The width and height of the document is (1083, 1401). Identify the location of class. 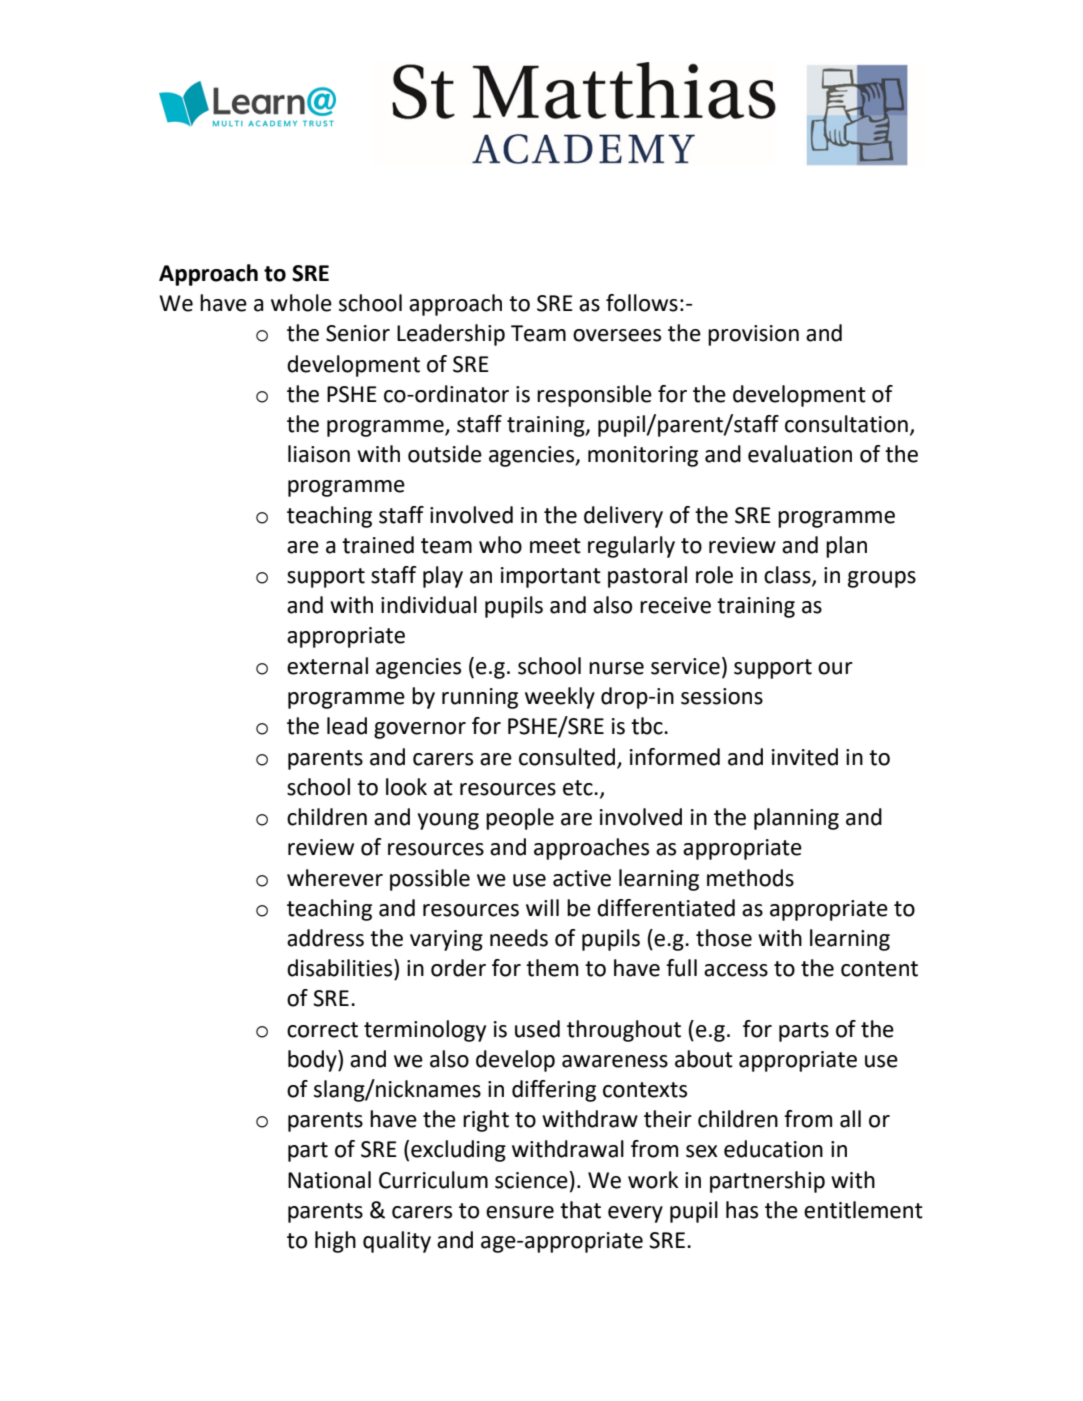
(788, 576).
